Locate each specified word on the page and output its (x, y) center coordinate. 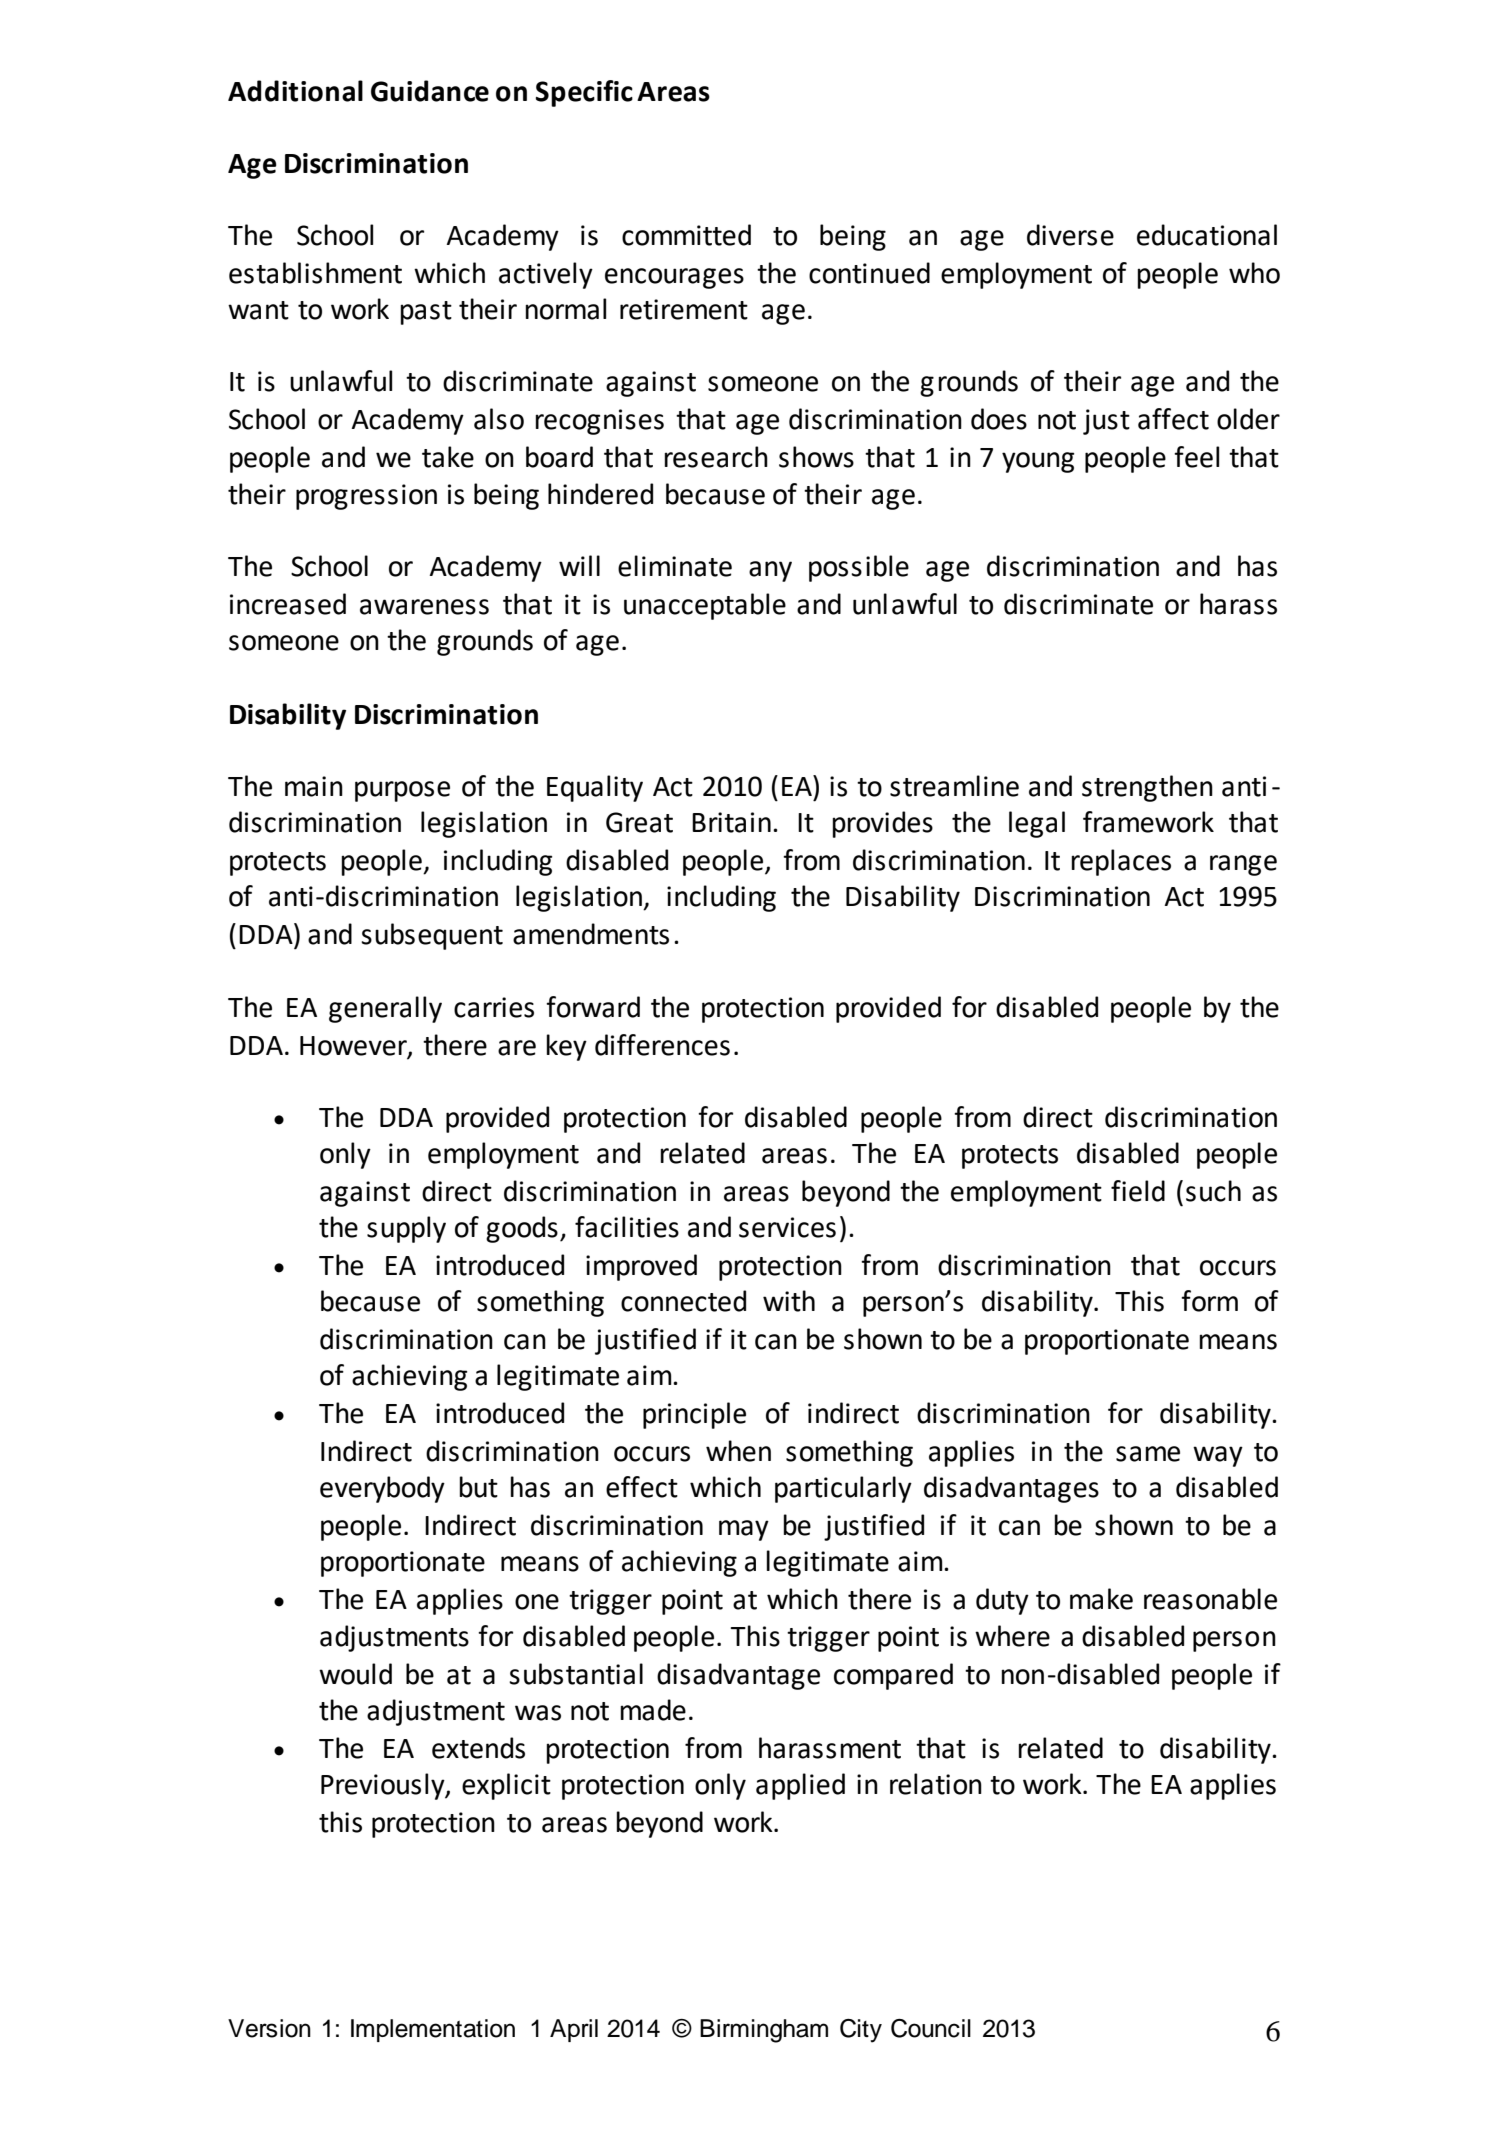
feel (1196, 457)
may (744, 1530)
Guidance (430, 91)
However (354, 1046)
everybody (382, 1489)
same (1148, 1454)
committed (686, 235)
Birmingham (764, 2031)
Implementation (433, 2030)
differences (662, 1045)
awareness (424, 607)
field (1138, 1191)
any (770, 571)
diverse (1070, 235)
